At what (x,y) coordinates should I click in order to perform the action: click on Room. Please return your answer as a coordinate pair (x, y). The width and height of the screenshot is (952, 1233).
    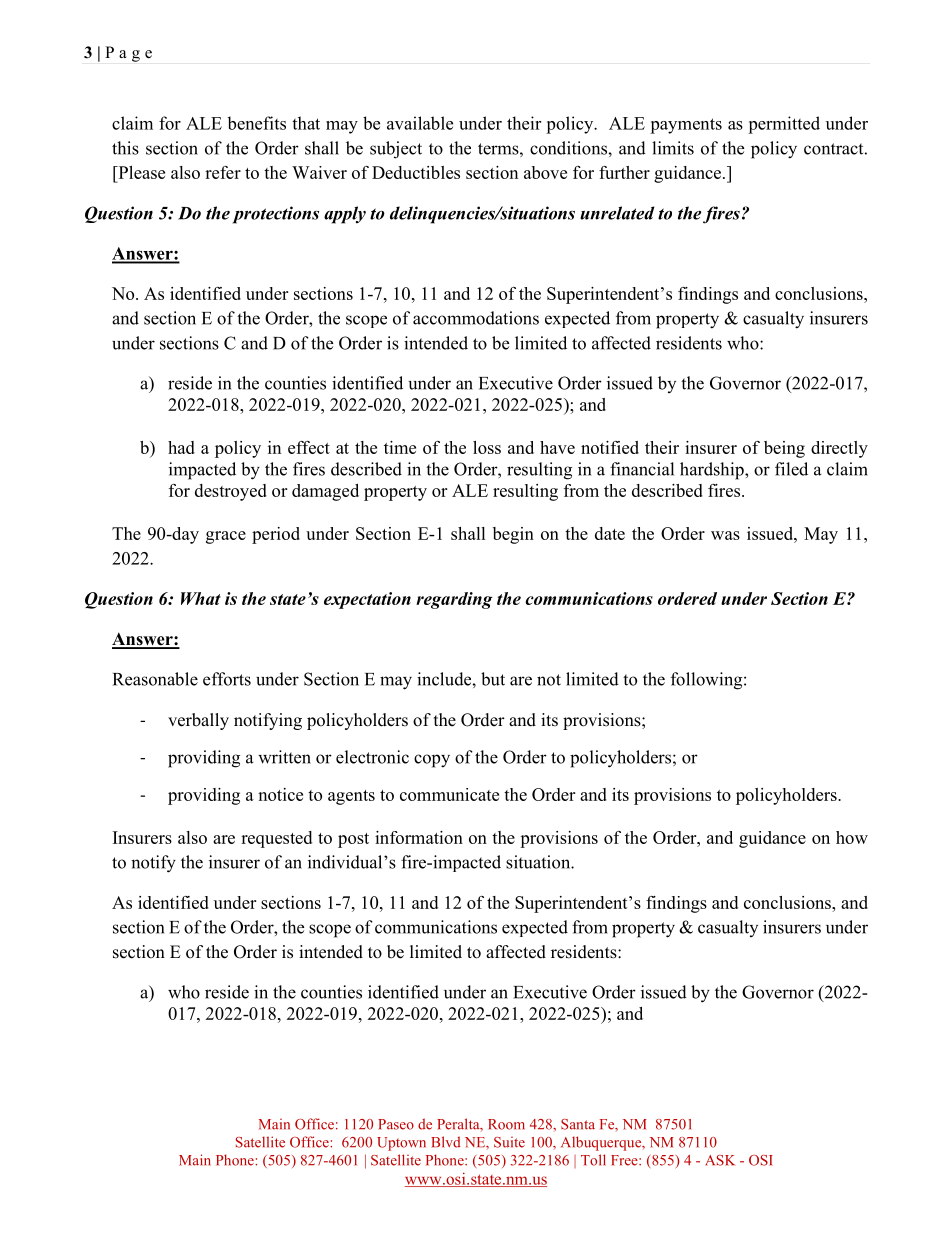
    Looking at the image, I should click on (506, 1124).
